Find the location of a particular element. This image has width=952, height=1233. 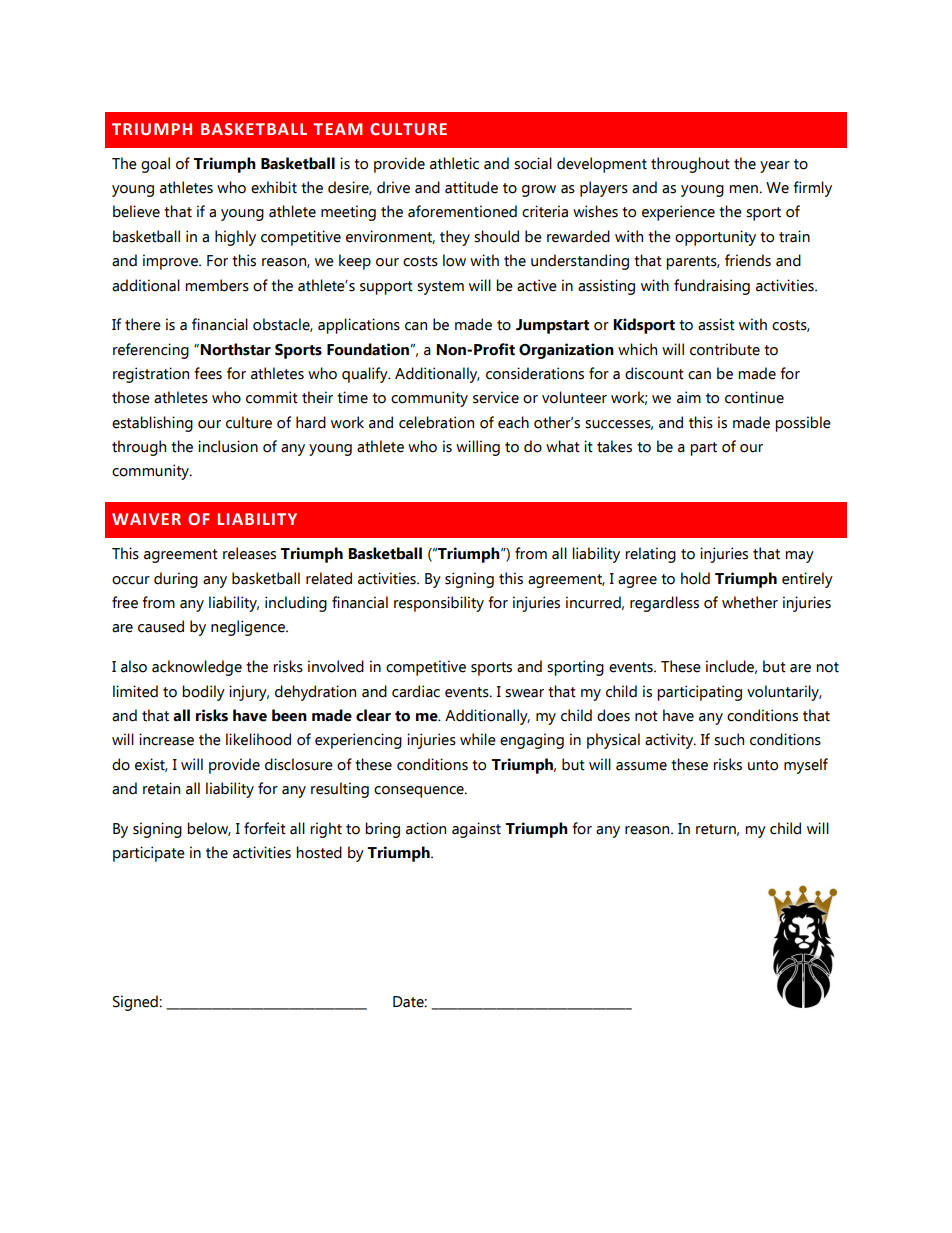

while is located at coordinates (478, 739).
